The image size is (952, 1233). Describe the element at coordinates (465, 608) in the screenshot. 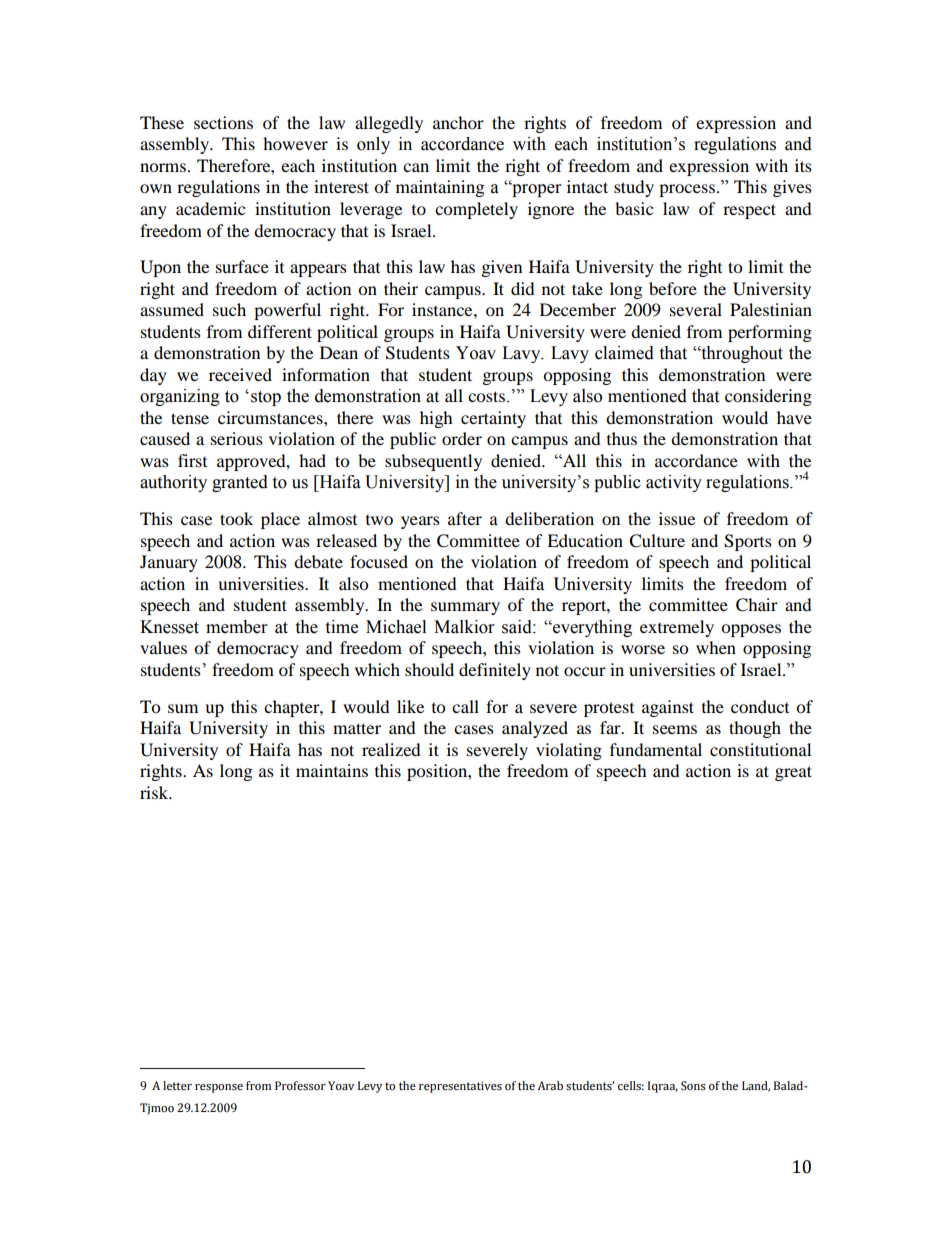

I see `summary` at that location.
